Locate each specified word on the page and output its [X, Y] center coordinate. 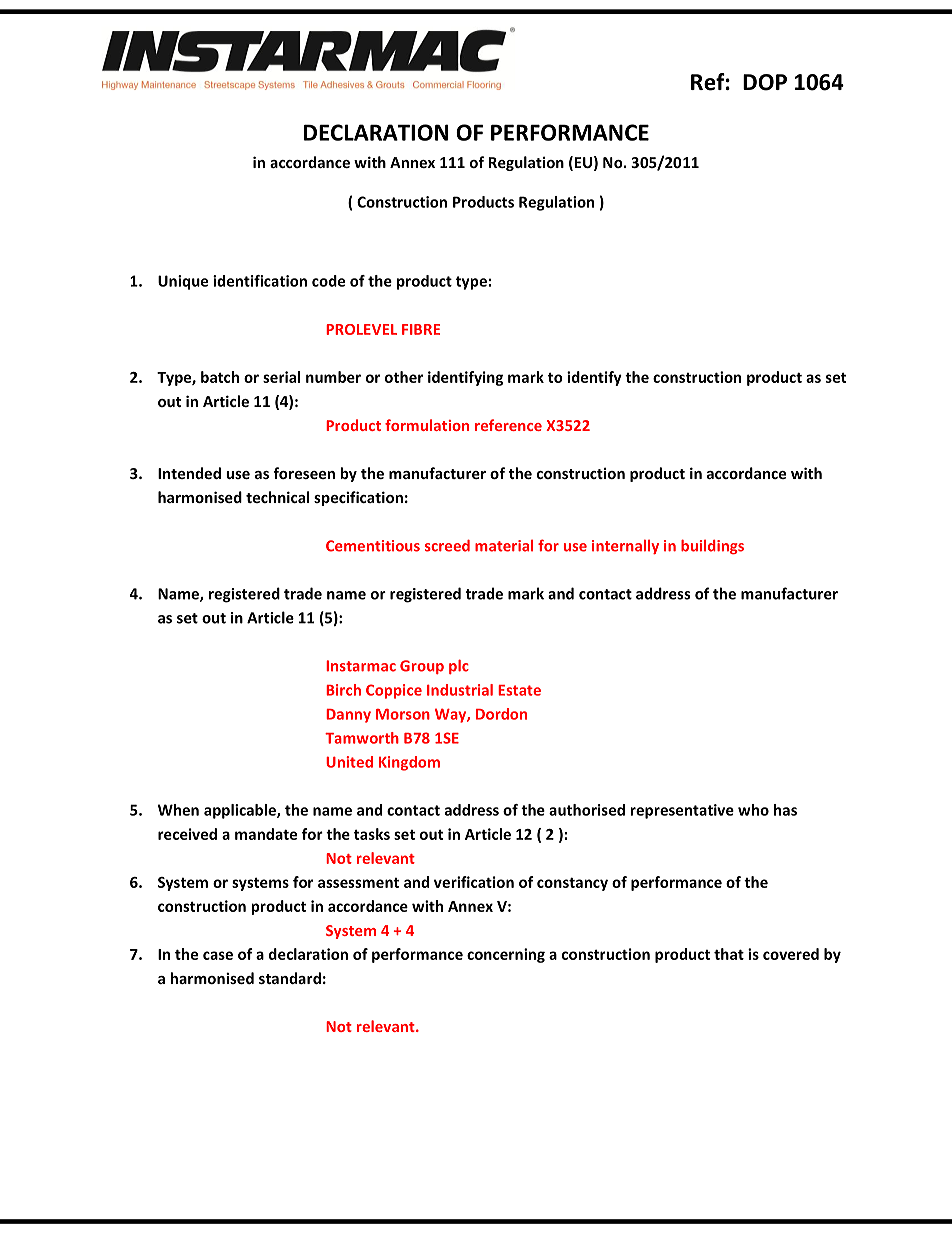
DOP [765, 82]
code [328, 281]
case [218, 955]
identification [260, 281]
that [729, 954]
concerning [506, 955]
